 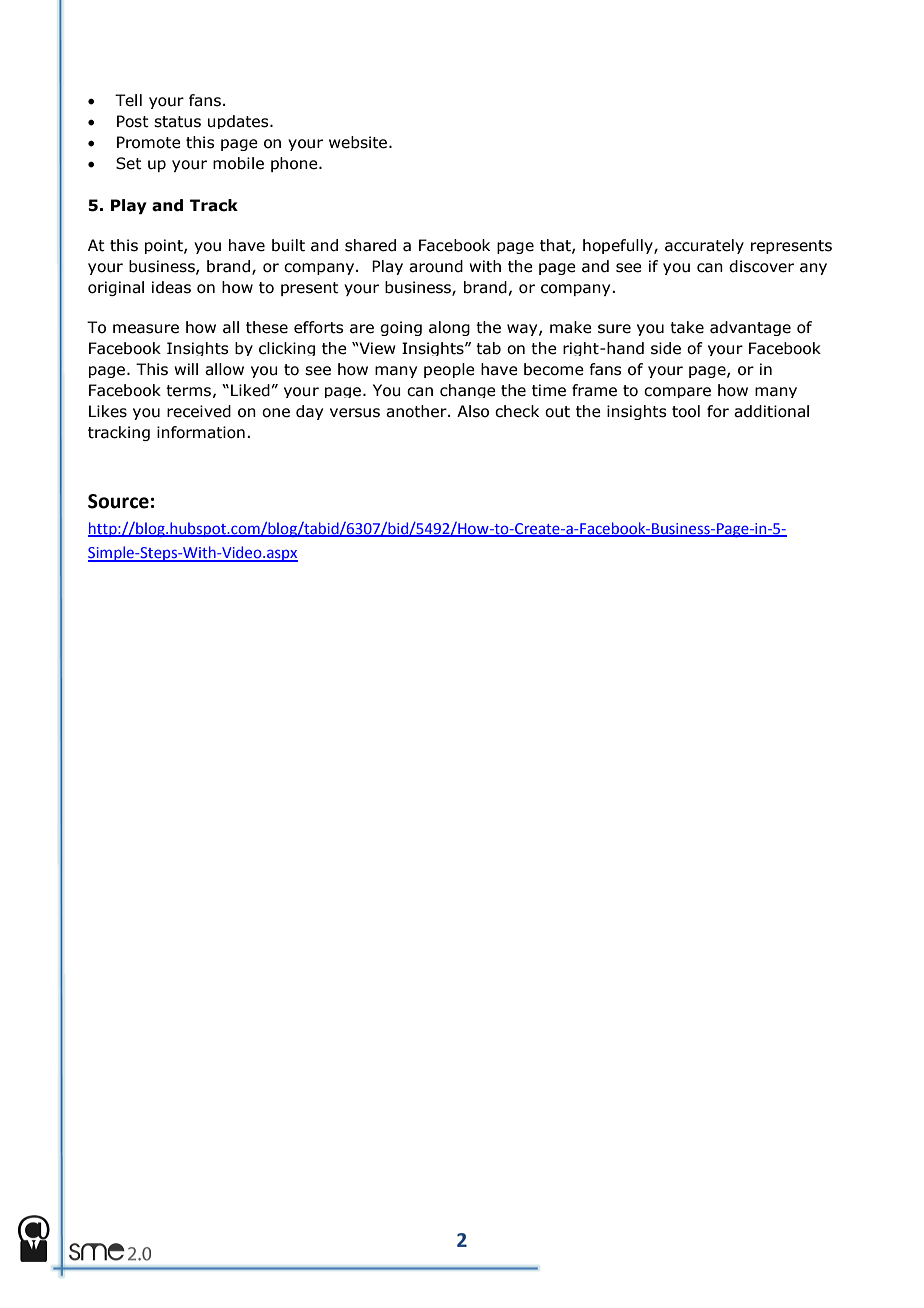 What do you see at coordinates (449, 370) in the screenshot?
I see `people` at bounding box center [449, 370].
